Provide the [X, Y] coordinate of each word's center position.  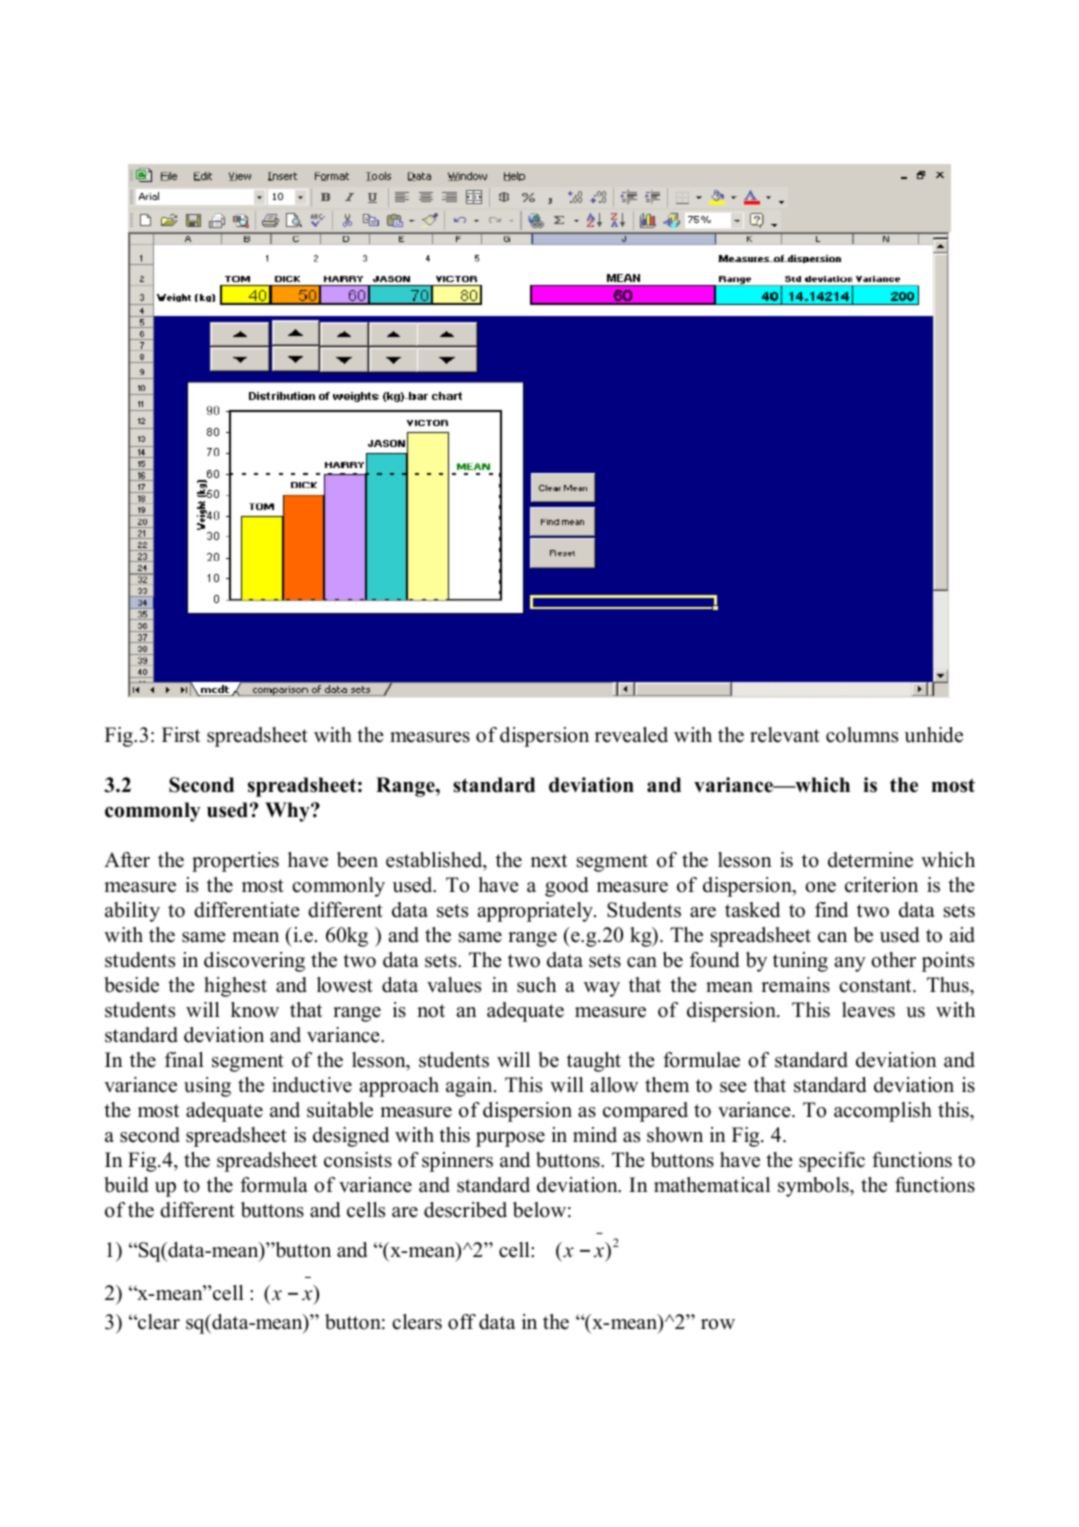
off [462, 1322]
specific [832, 1162]
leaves [868, 1010]
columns [862, 735]
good [566, 887]
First [181, 735]
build [126, 1185]
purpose [510, 1139]
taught [594, 1062]
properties [235, 862]
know [255, 1010]
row [718, 1324]
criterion [881, 885]
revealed [631, 735]
